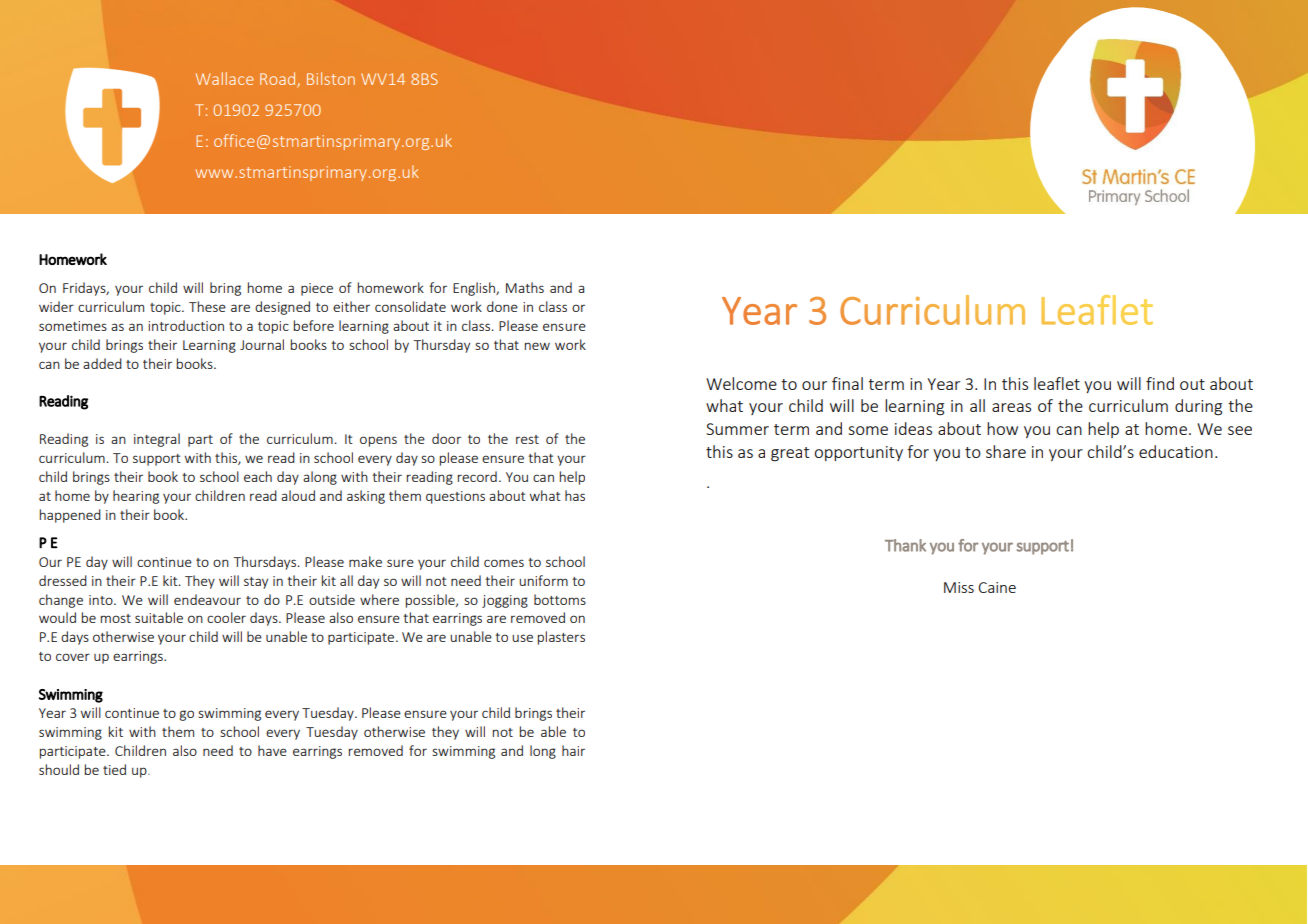 The width and height of the screenshot is (1308, 924). What do you see at coordinates (272, 750) in the screenshot?
I see `have` at bounding box center [272, 750].
